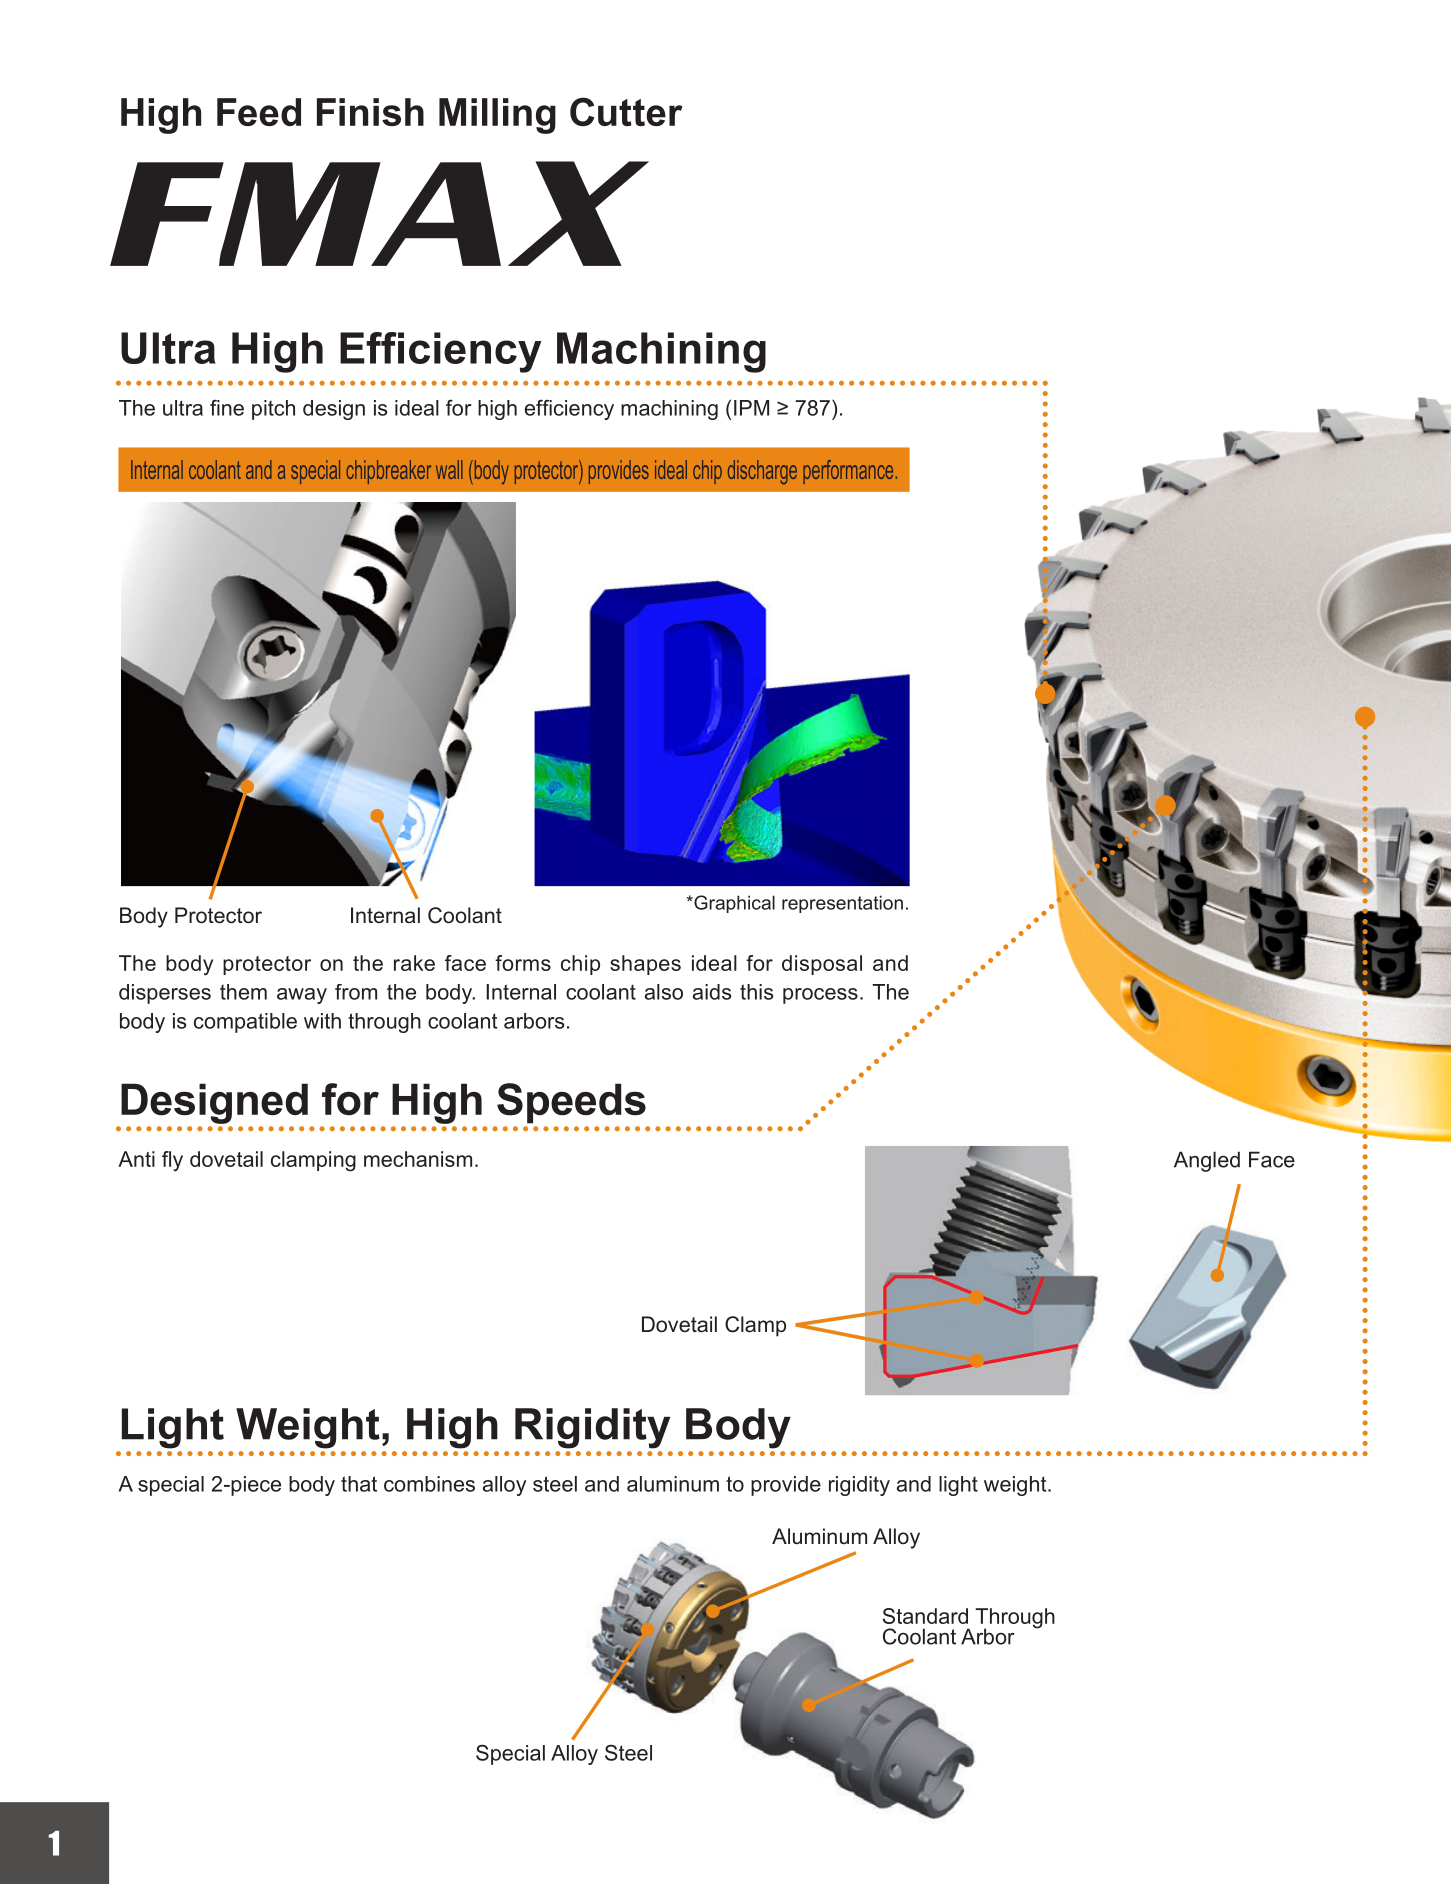 The width and height of the screenshot is (1451, 1884). I want to click on Feed, so click(259, 112).
